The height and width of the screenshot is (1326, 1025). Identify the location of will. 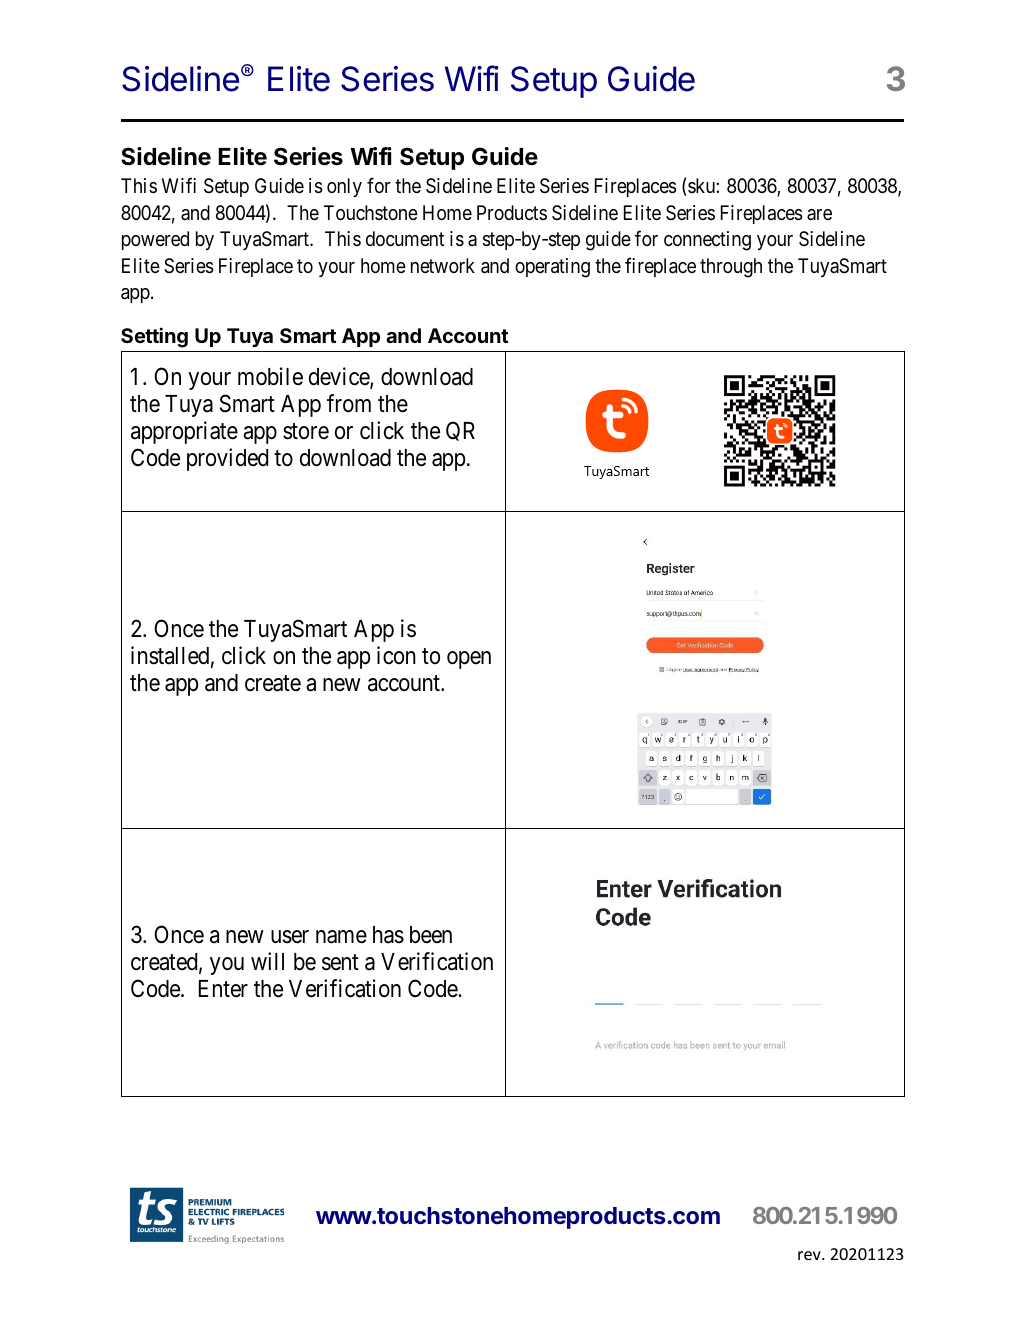
(267, 961).
